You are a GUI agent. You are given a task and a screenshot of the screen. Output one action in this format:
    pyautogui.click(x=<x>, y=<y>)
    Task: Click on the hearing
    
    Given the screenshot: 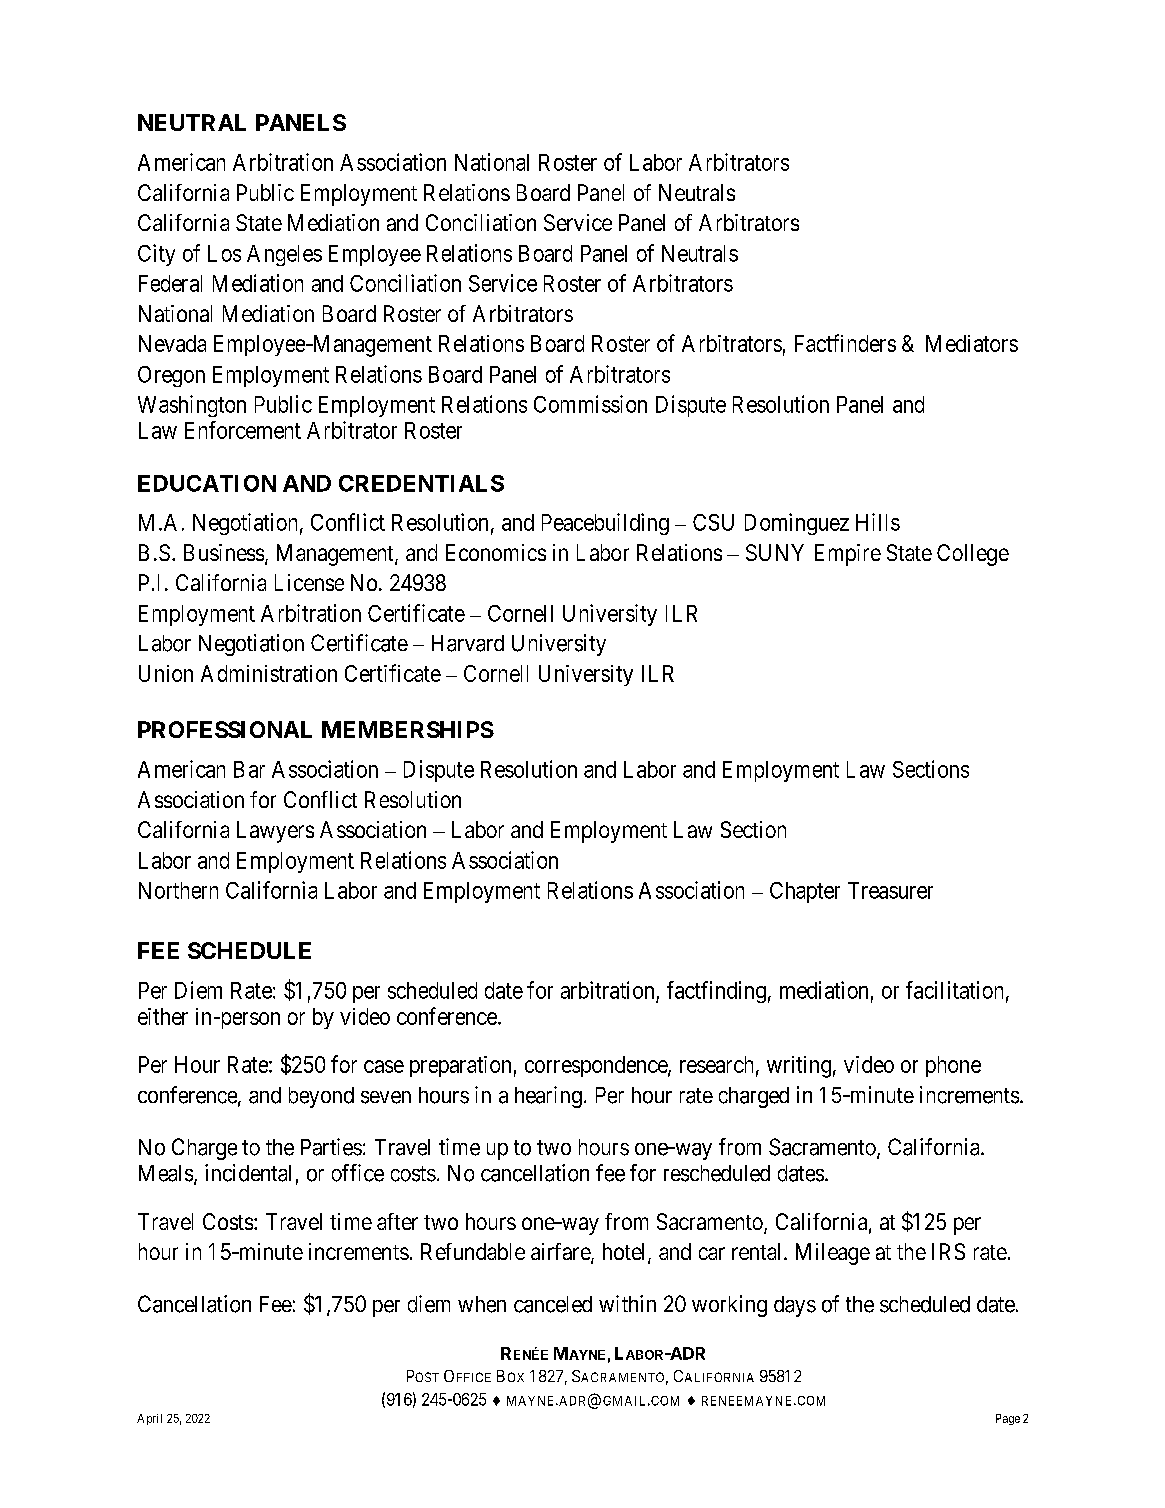 What is the action you would take?
    pyautogui.click(x=548, y=1097)
